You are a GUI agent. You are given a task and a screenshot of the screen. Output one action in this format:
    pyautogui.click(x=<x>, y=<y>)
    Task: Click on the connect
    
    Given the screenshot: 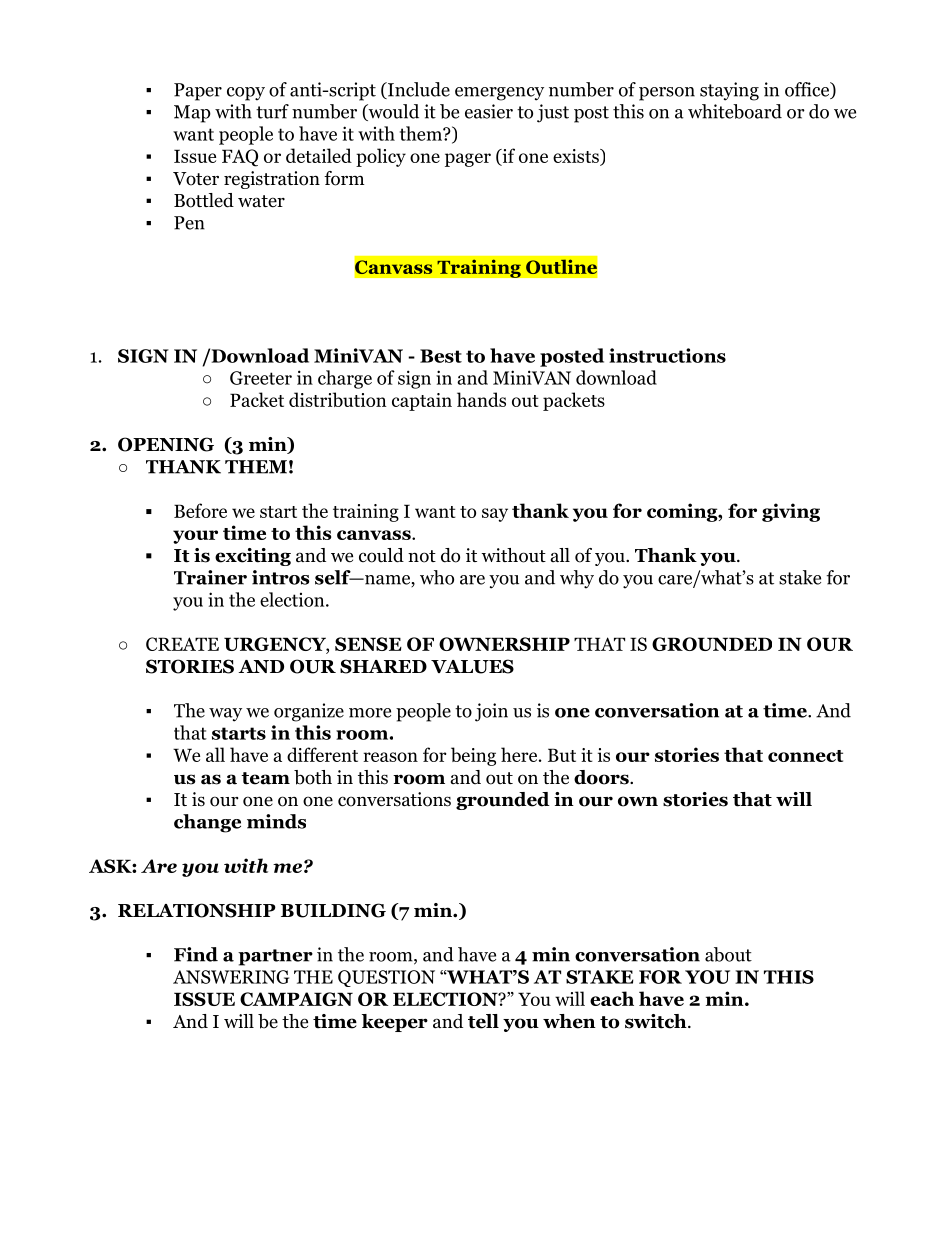 What is the action you would take?
    pyautogui.click(x=805, y=756)
